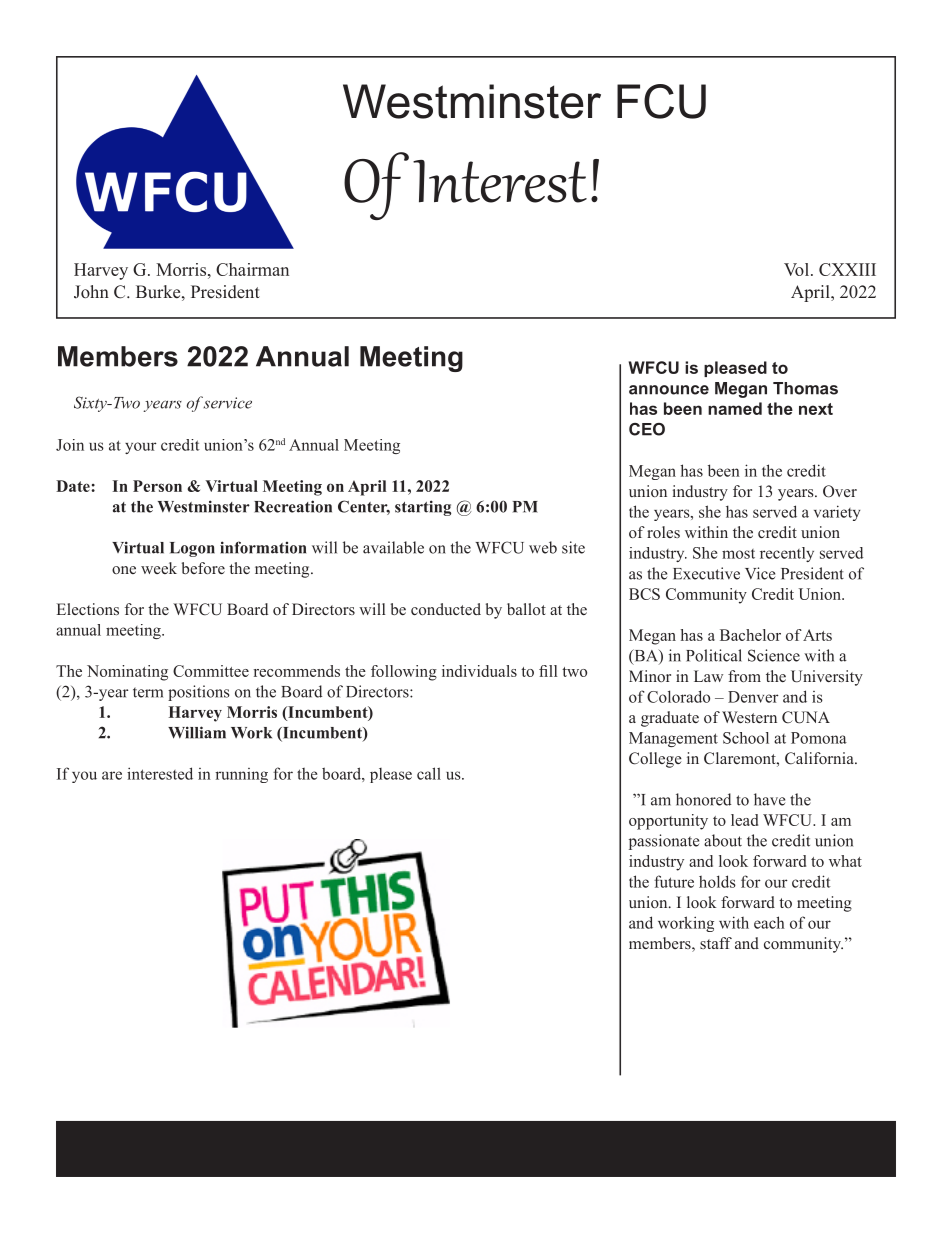  What do you see at coordinates (796, 269) in the page?
I see `Vol` at bounding box center [796, 269].
